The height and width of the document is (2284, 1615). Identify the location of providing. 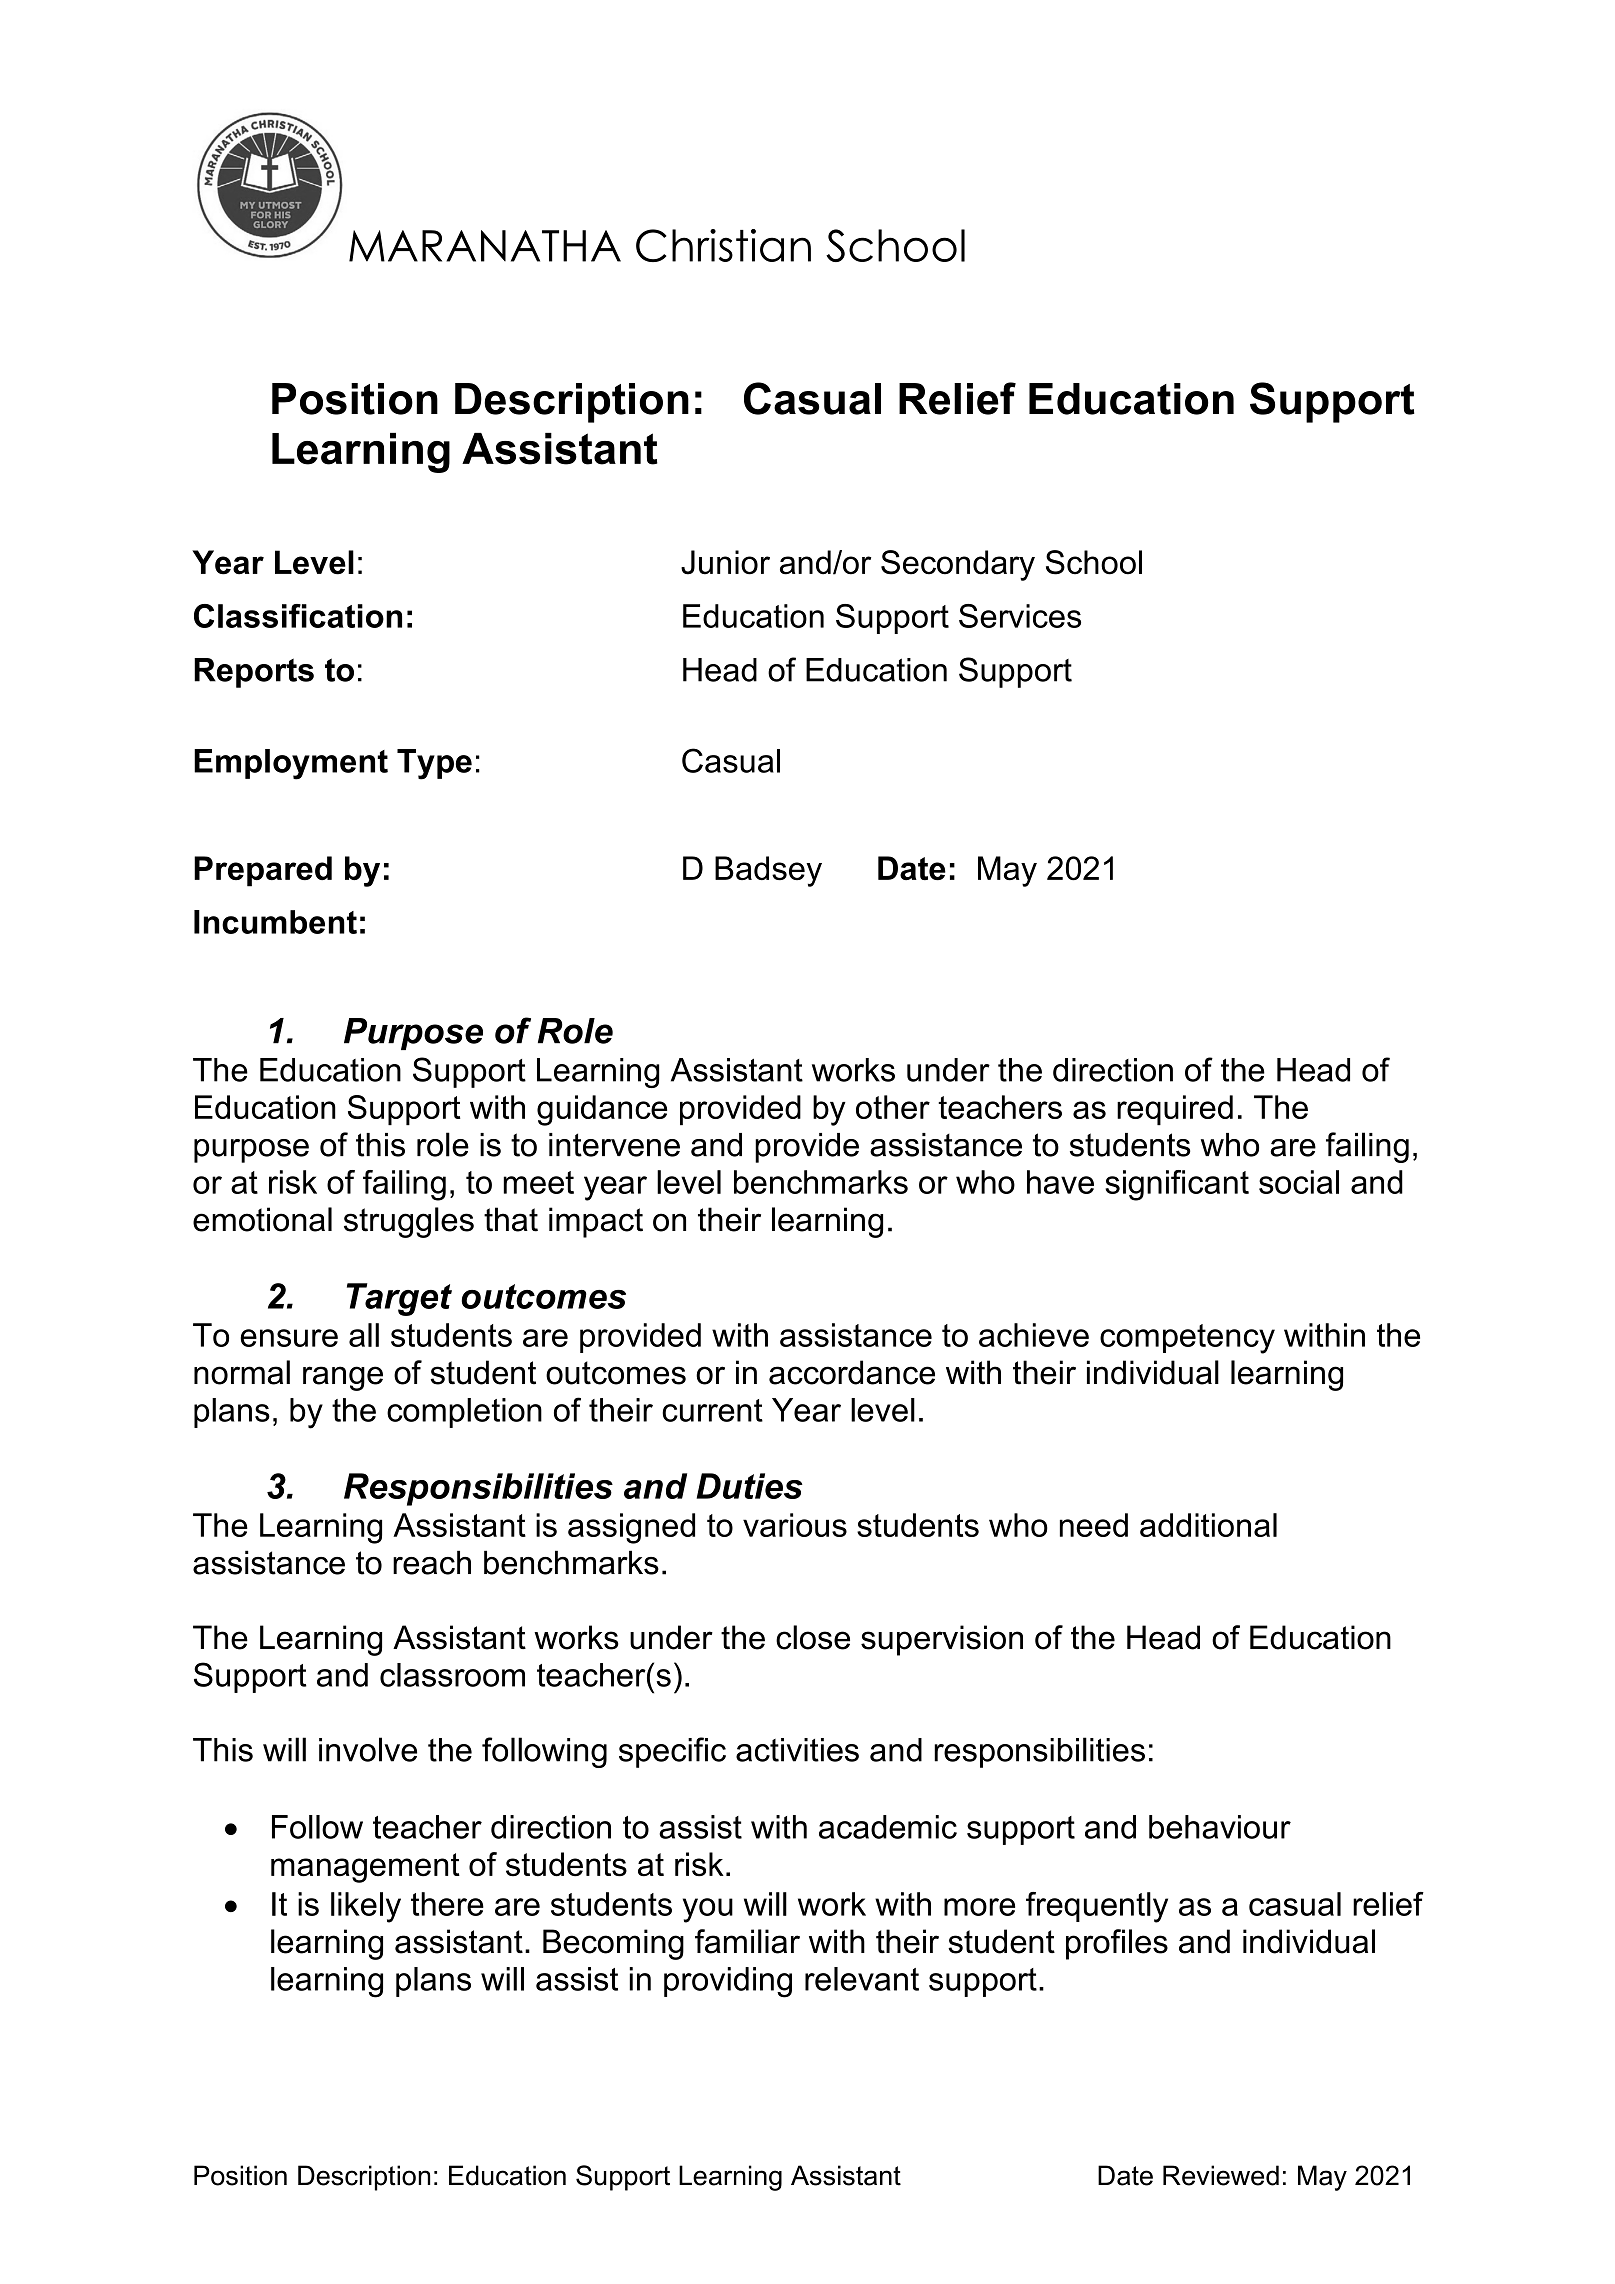
(728, 1982).
